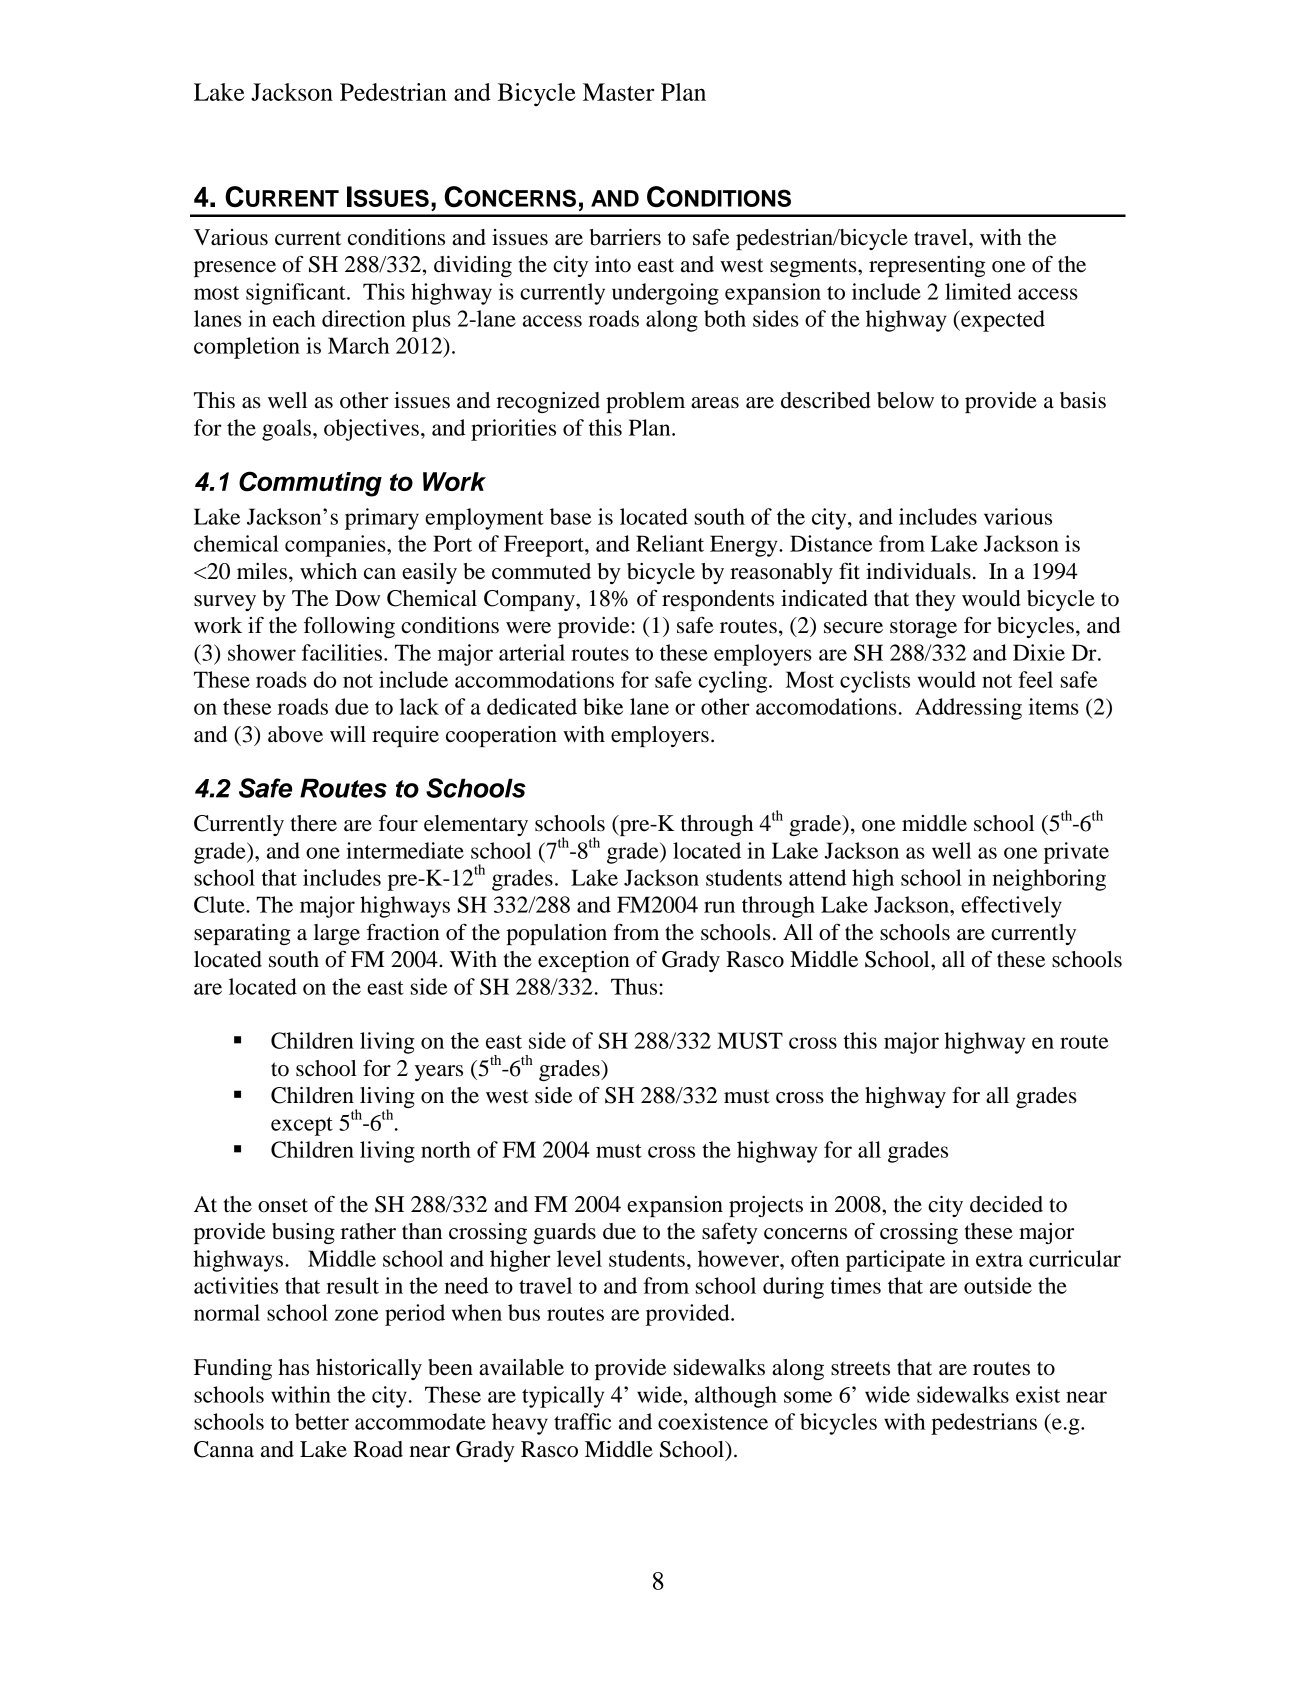 This screenshot has height=1703, width=1316. Describe the element at coordinates (905, 400) in the screenshot. I see `below` at that location.
